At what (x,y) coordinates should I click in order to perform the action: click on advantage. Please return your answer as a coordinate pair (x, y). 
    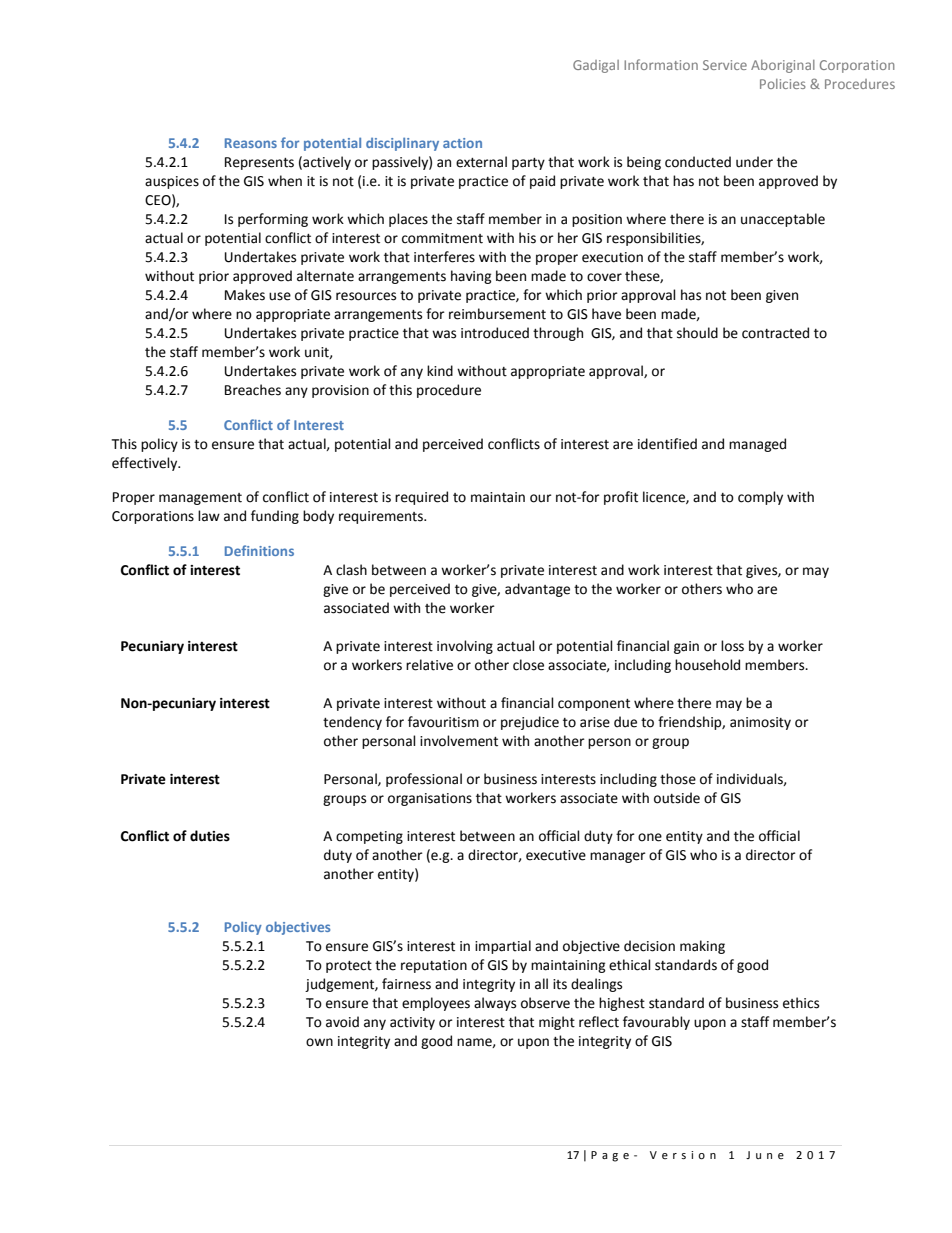
    Looking at the image, I should click on (537, 590).
